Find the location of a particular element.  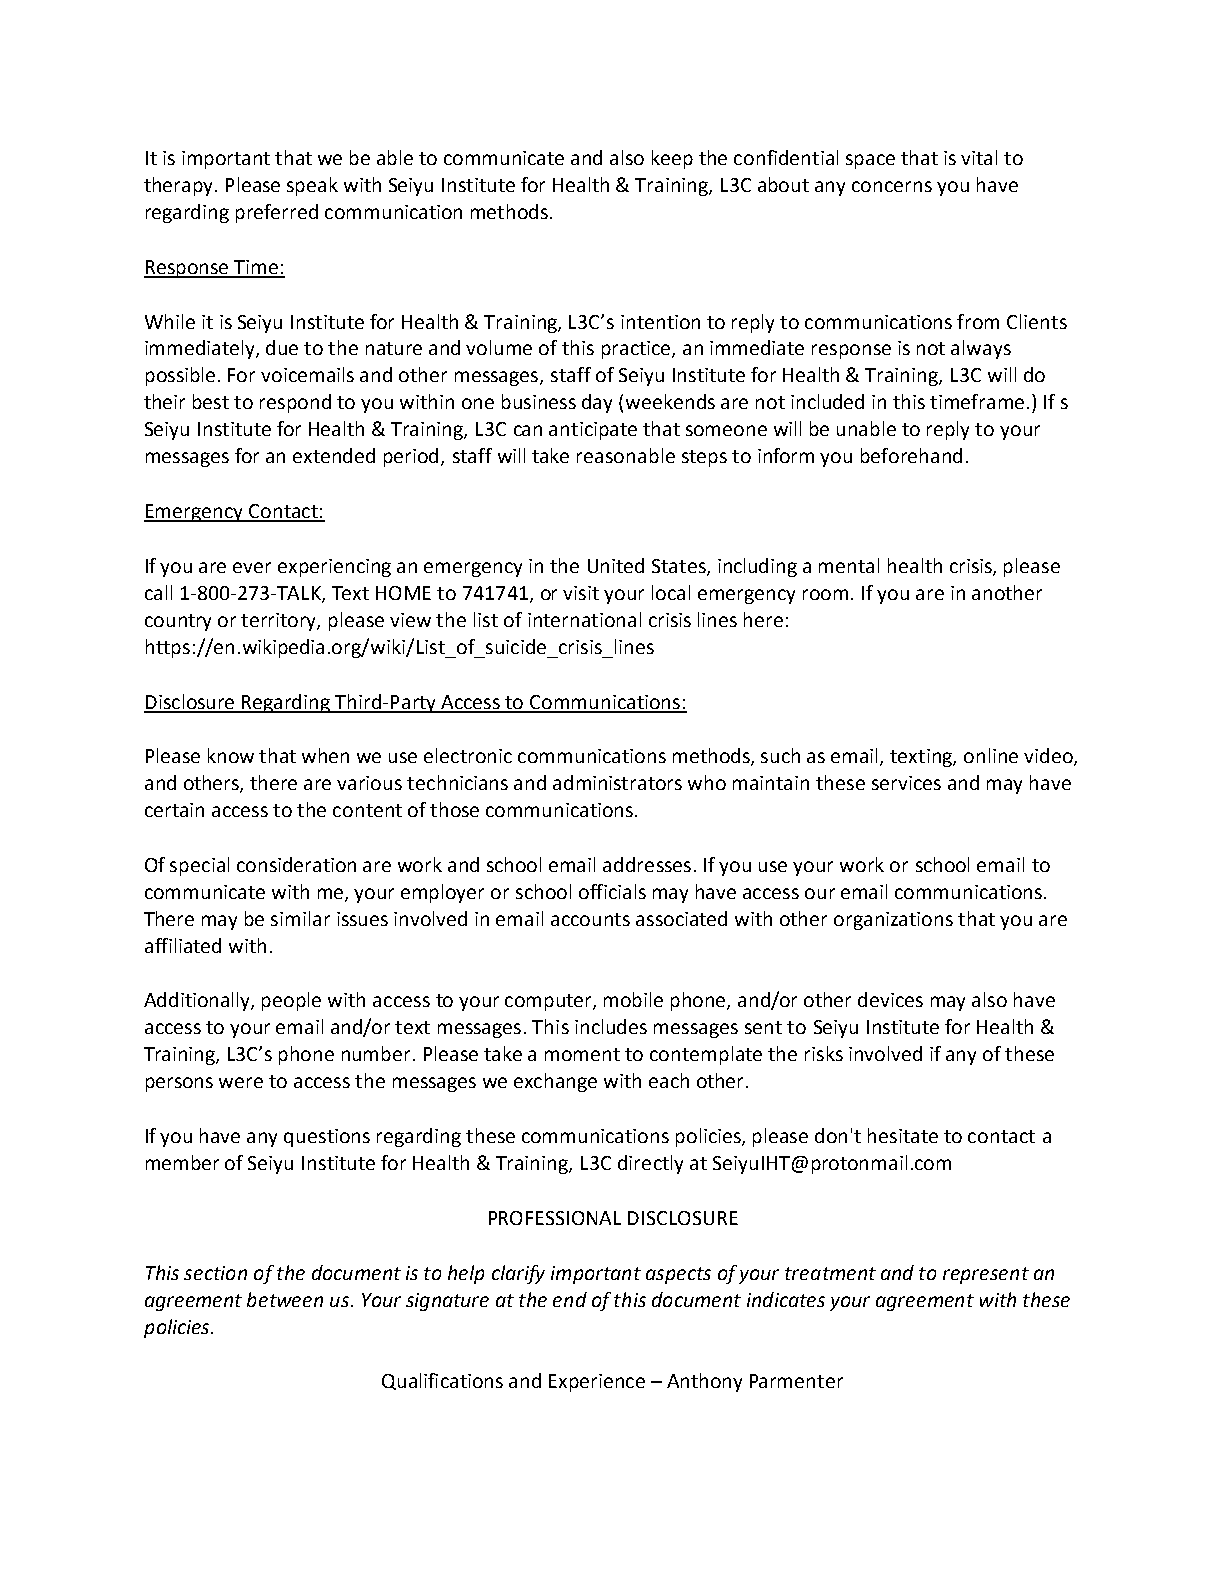

preferred is located at coordinates (277, 213).
